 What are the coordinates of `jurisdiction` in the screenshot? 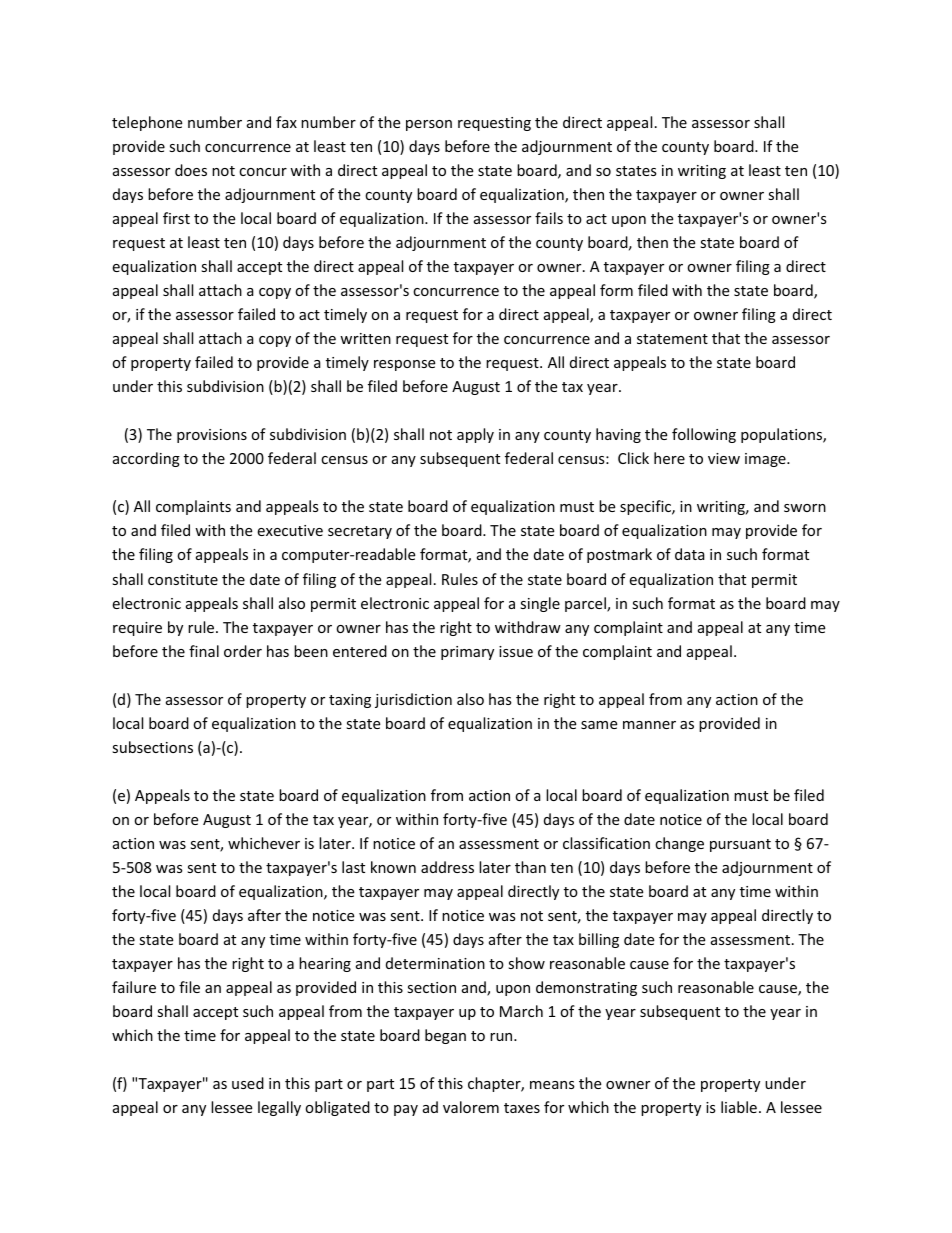 It's located at (413, 700).
